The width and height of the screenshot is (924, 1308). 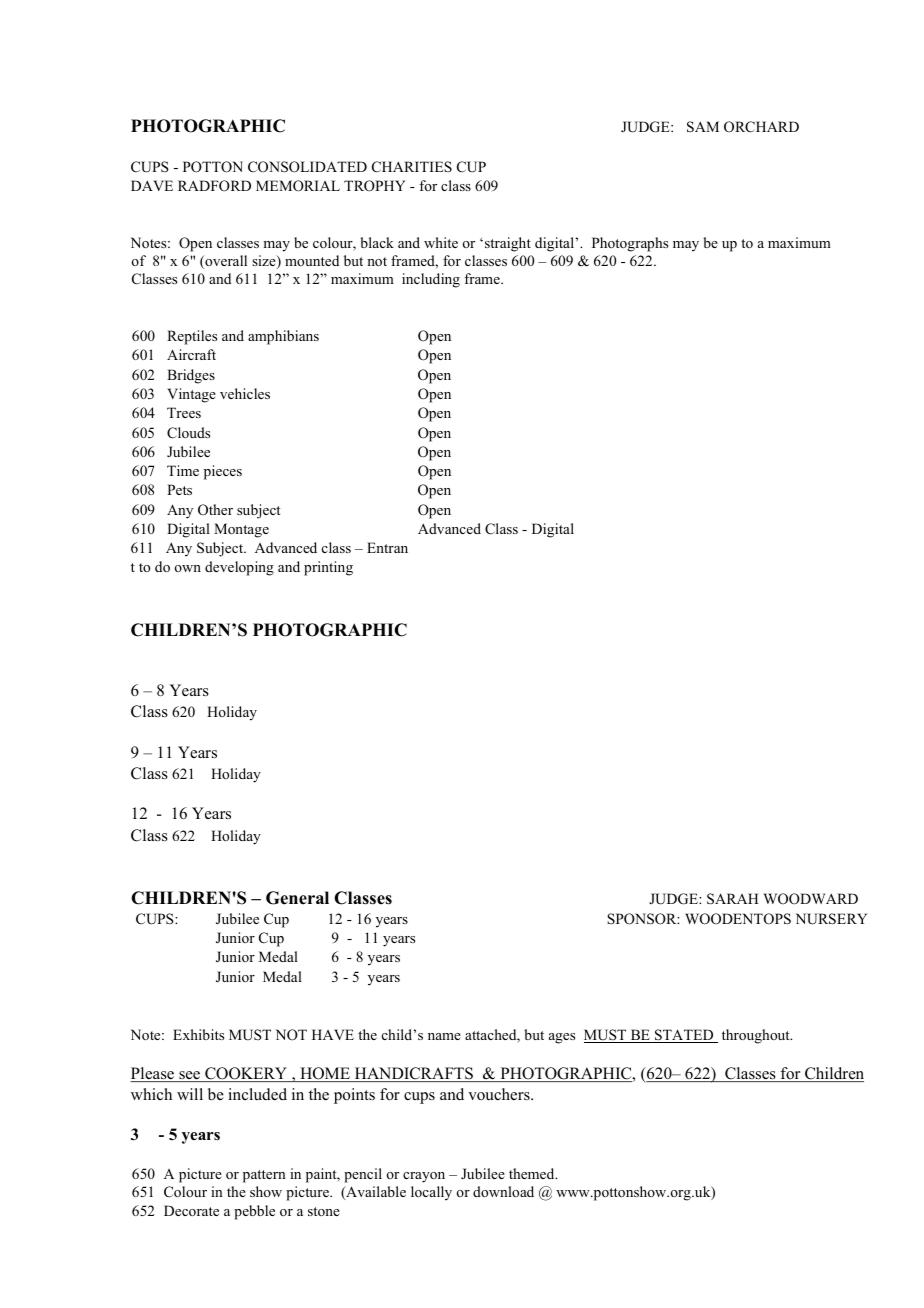 I want to click on CHARITIES, so click(x=412, y=167).
